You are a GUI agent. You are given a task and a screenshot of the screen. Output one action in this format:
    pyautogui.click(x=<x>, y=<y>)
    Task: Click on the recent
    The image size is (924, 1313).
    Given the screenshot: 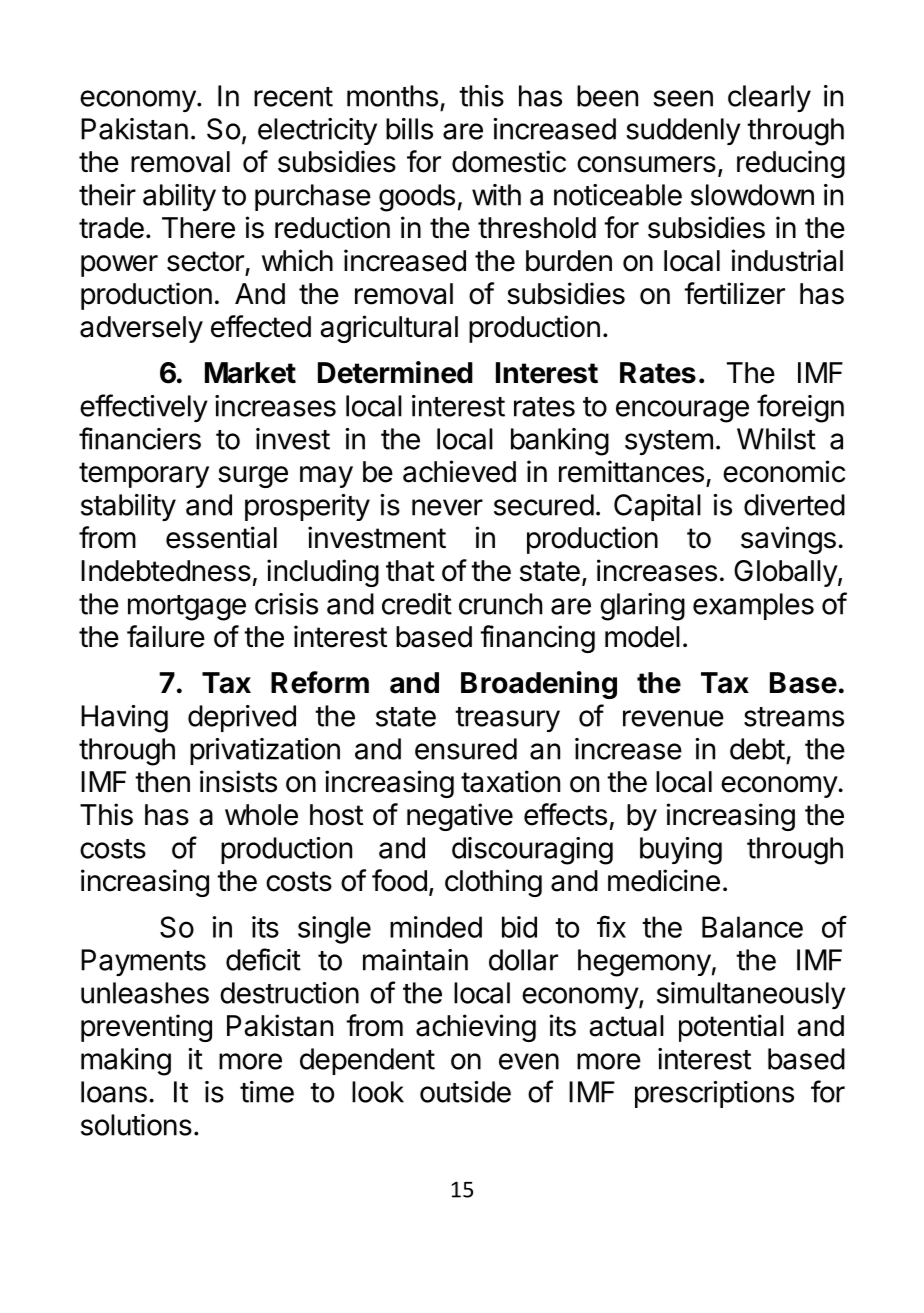 What is the action you would take?
    pyautogui.click(x=293, y=97)
